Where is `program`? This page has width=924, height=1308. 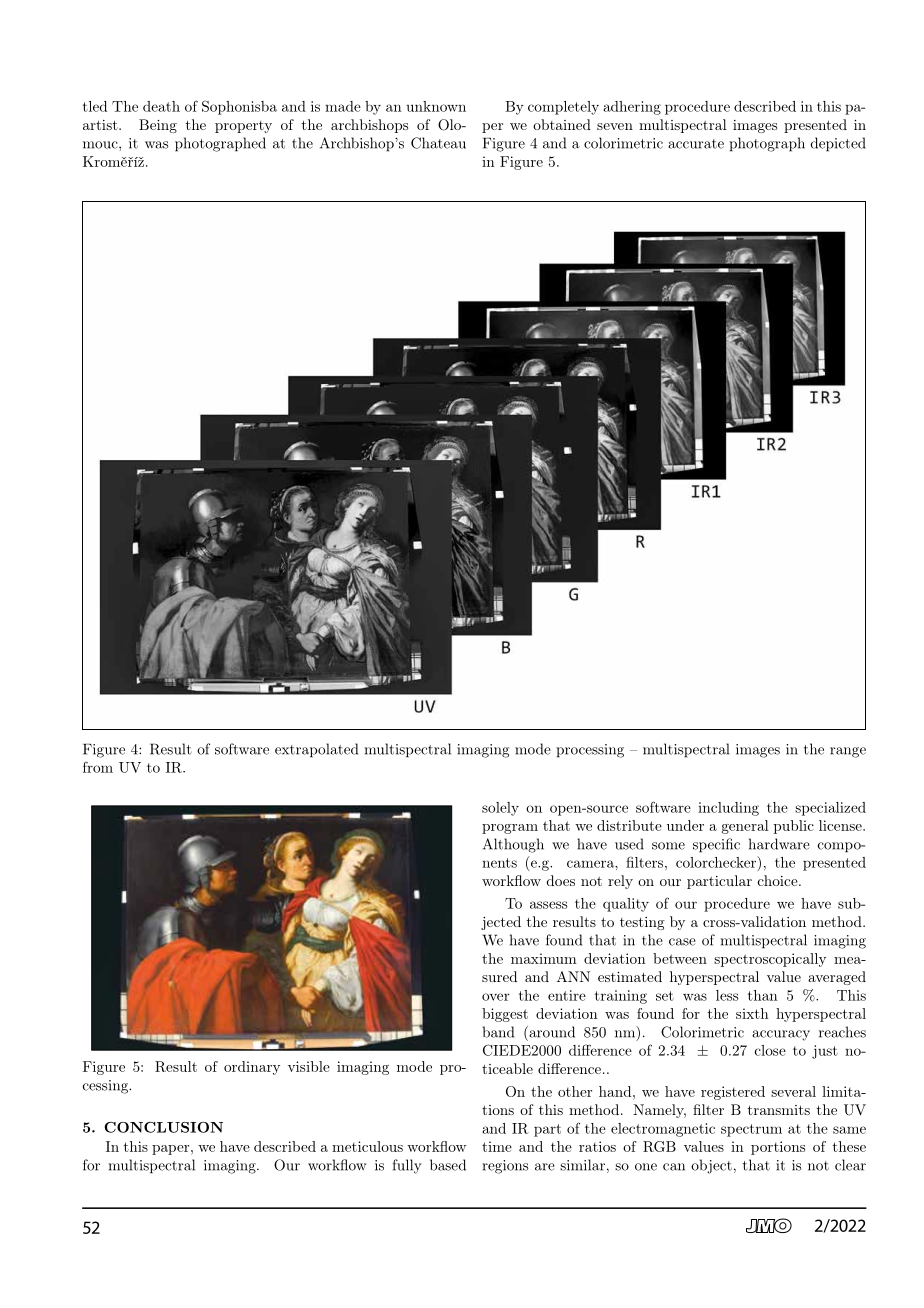
program is located at coordinates (510, 829).
